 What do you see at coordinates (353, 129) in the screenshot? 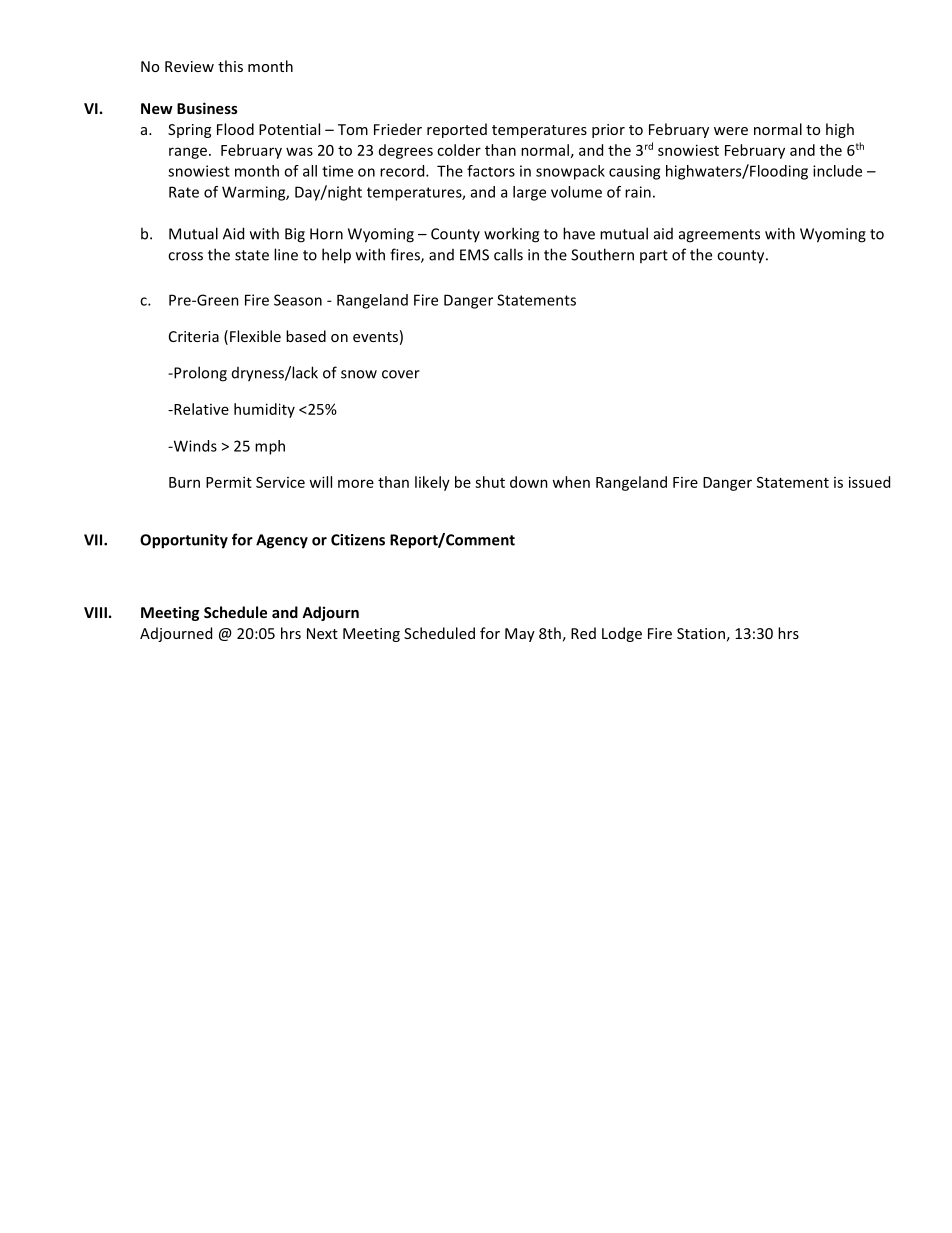
I see `Tom` at bounding box center [353, 129].
